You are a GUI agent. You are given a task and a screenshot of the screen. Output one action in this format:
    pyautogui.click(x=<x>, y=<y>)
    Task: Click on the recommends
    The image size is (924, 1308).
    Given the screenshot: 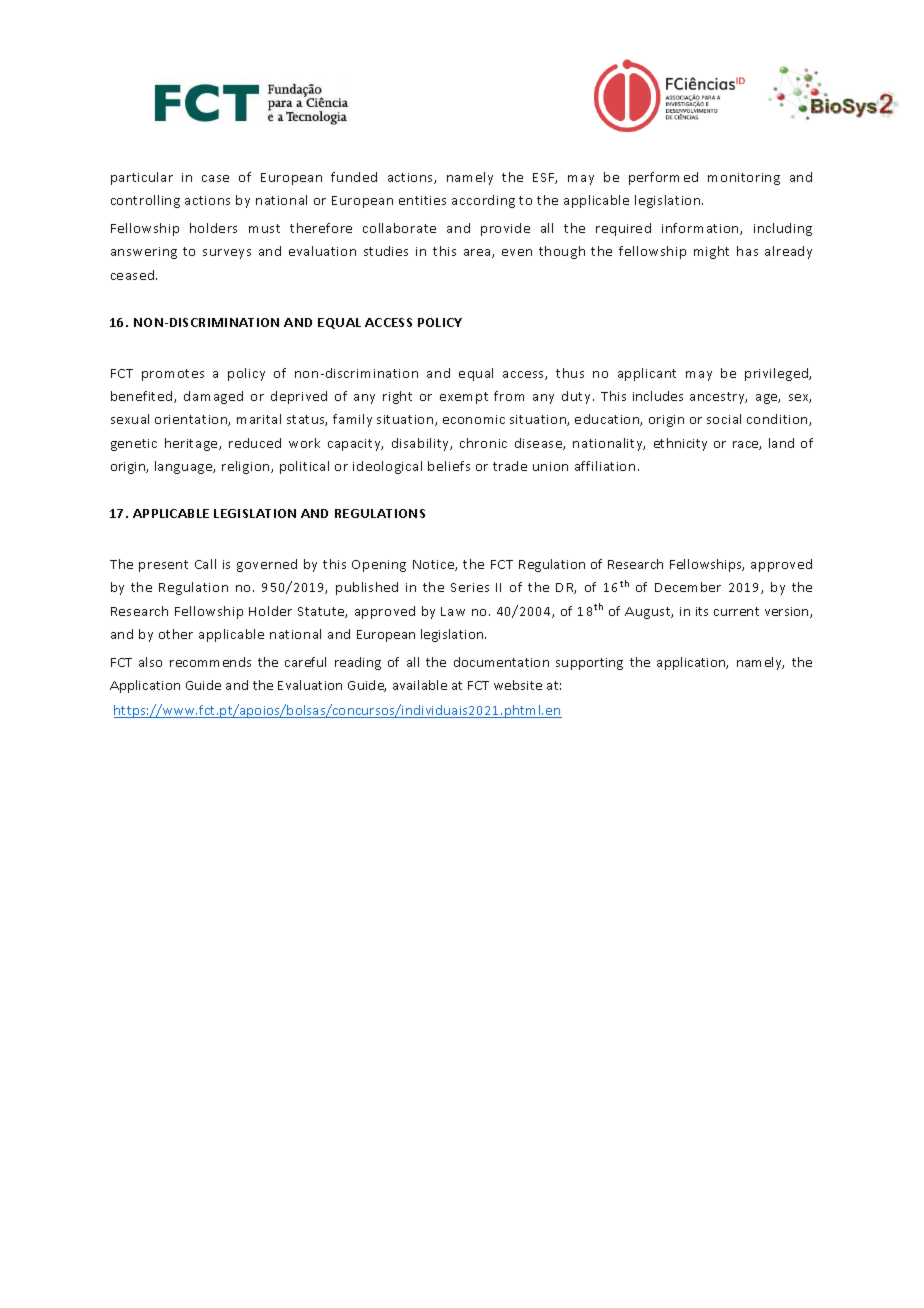 What is the action you would take?
    pyautogui.click(x=210, y=662)
